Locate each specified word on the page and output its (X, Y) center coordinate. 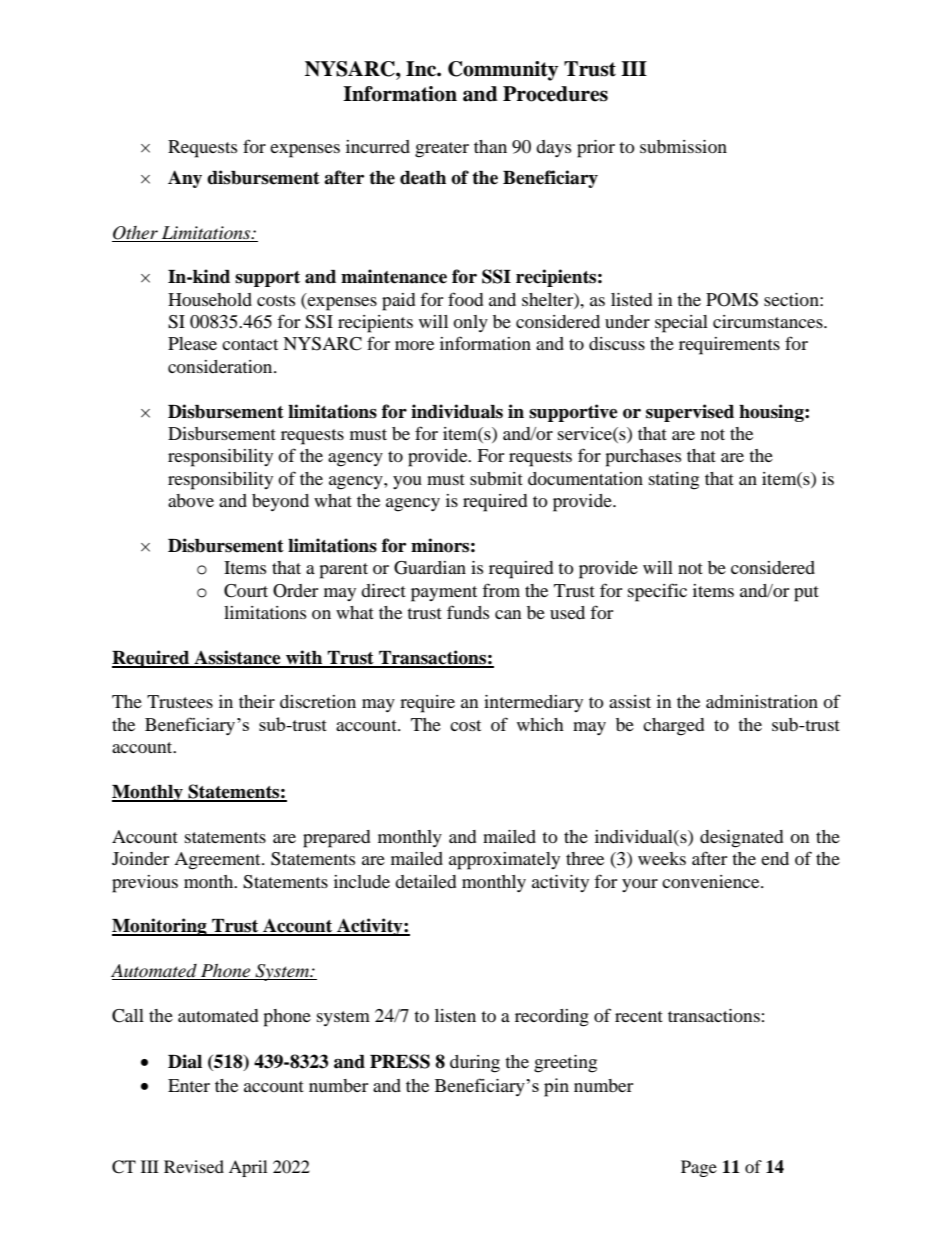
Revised (194, 1166)
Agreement (218, 861)
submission (683, 146)
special (681, 324)
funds (468, 612)
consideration (221, 366)
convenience (712, 881)
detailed (425, 881)
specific (657, 592)
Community (503, 71)
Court (246, 591)
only (470, 323)
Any (185, 179)
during (475, 1064)
